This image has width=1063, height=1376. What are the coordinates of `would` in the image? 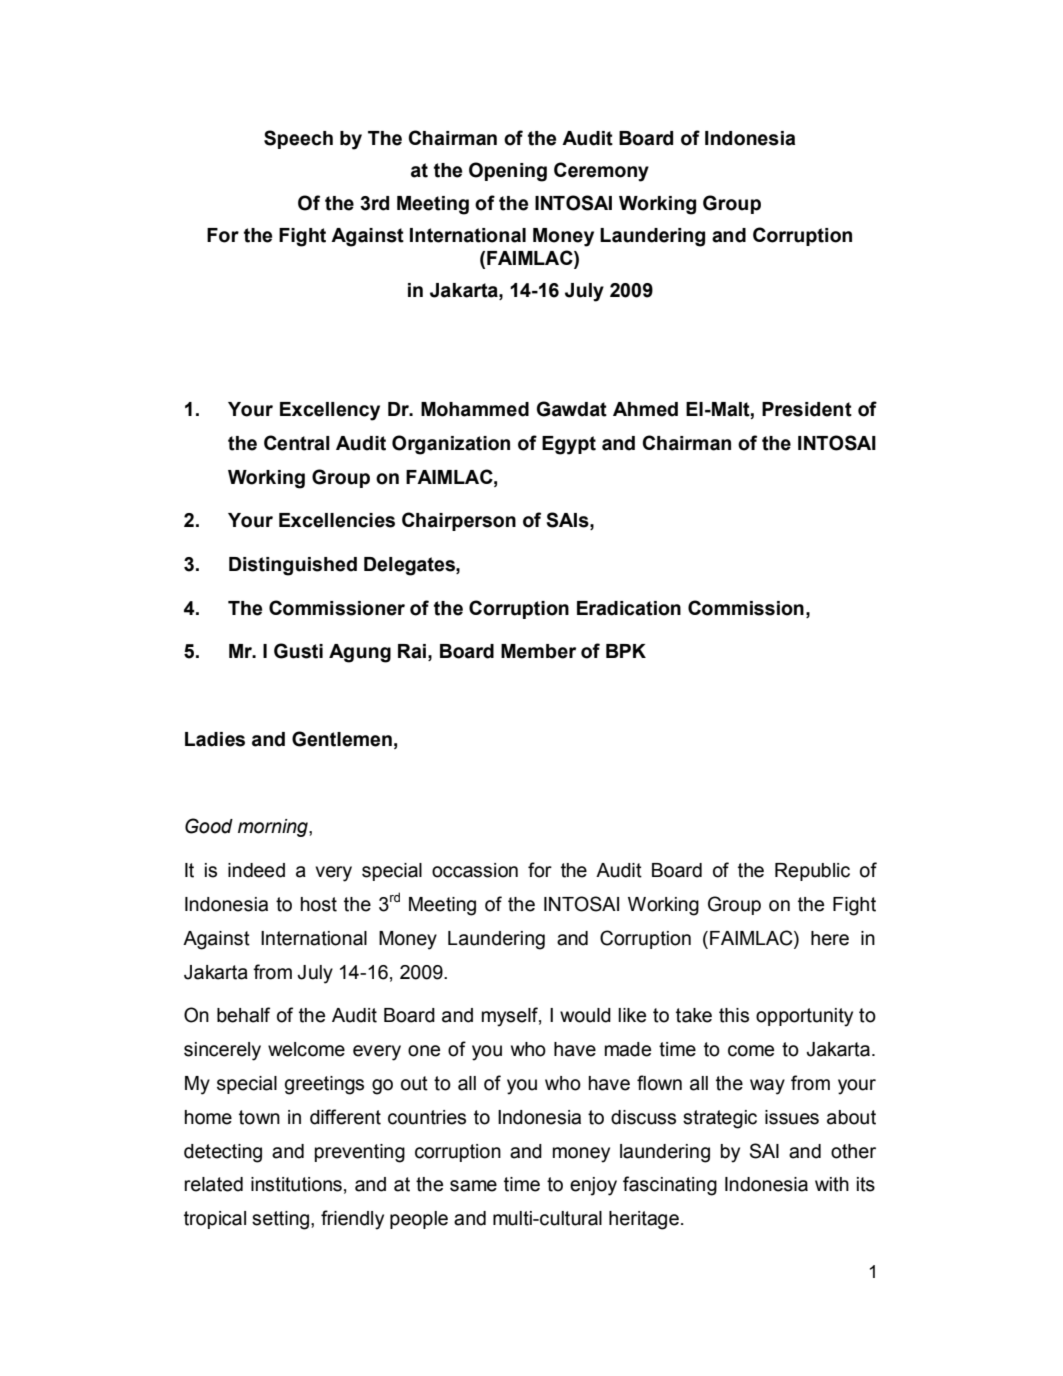 It's located at (585, 1015).
